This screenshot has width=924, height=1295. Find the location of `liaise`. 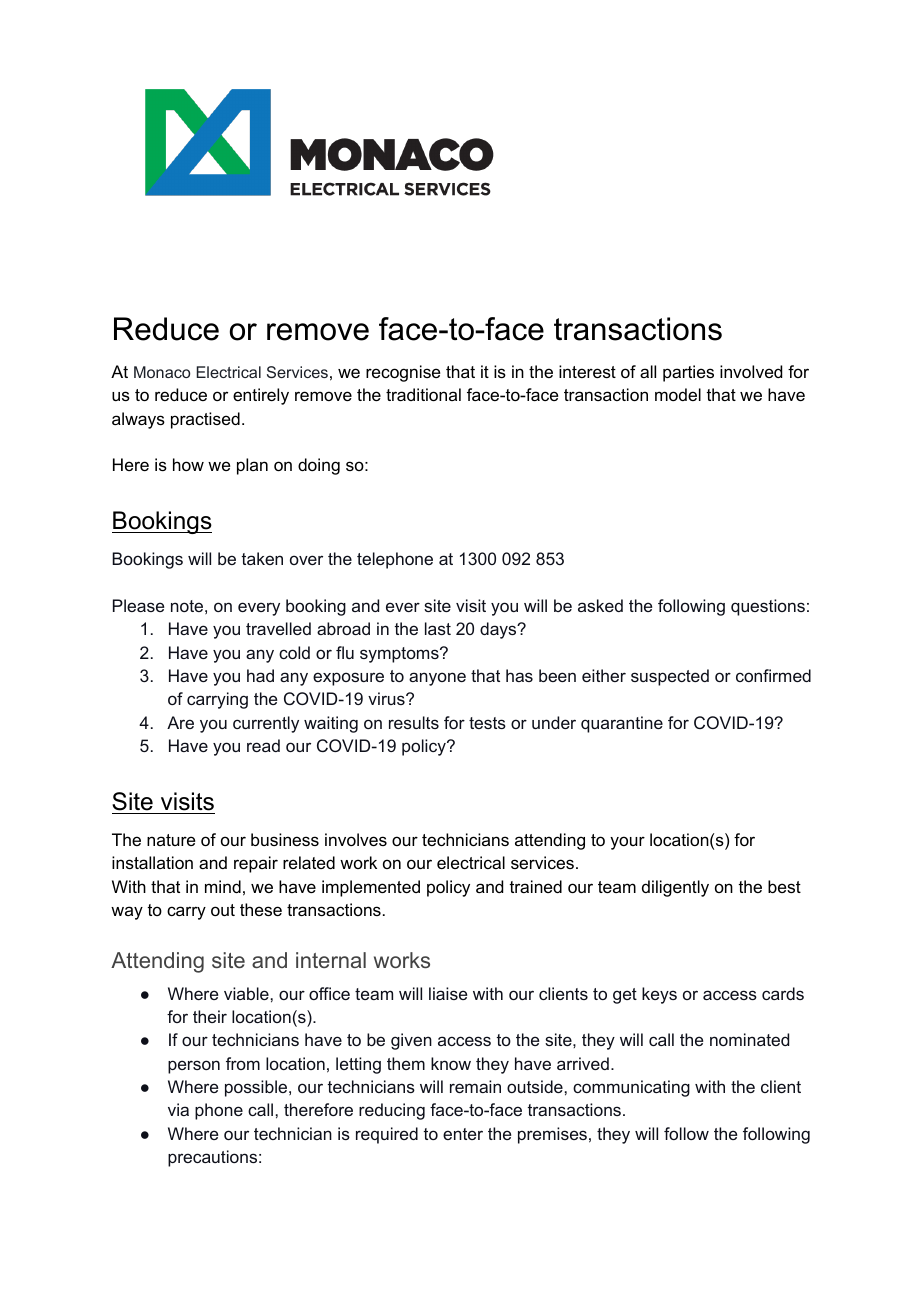

liaise is located at coordinates (448, 993).
